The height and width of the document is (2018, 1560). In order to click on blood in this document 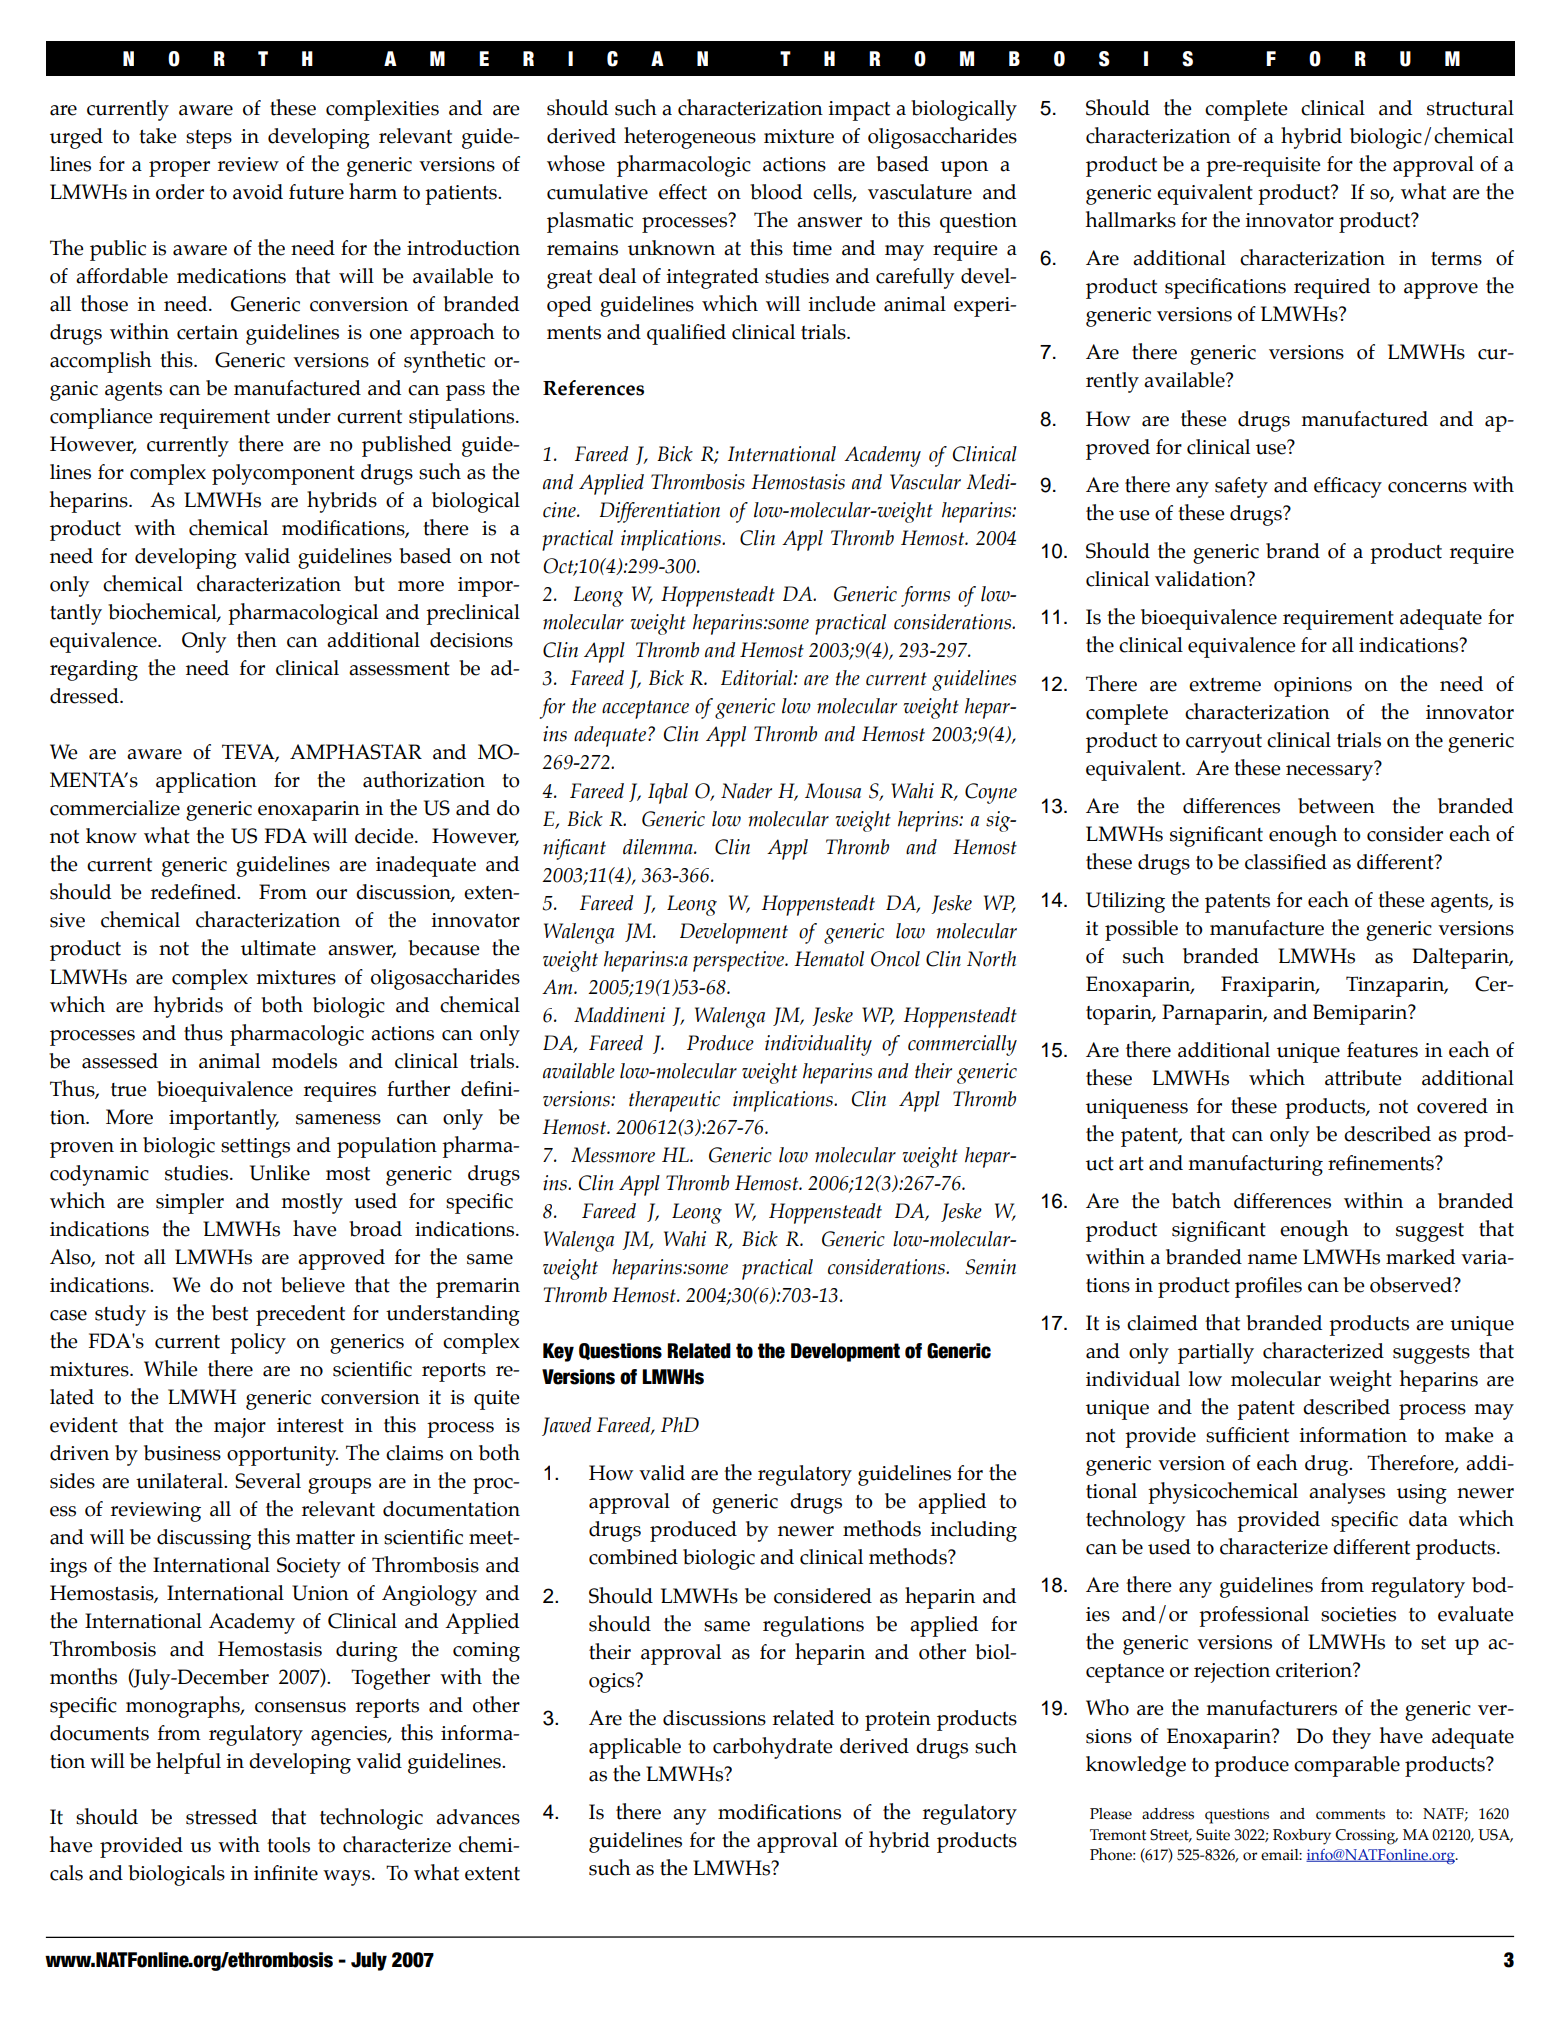, I will do `click(776, 192)`.
